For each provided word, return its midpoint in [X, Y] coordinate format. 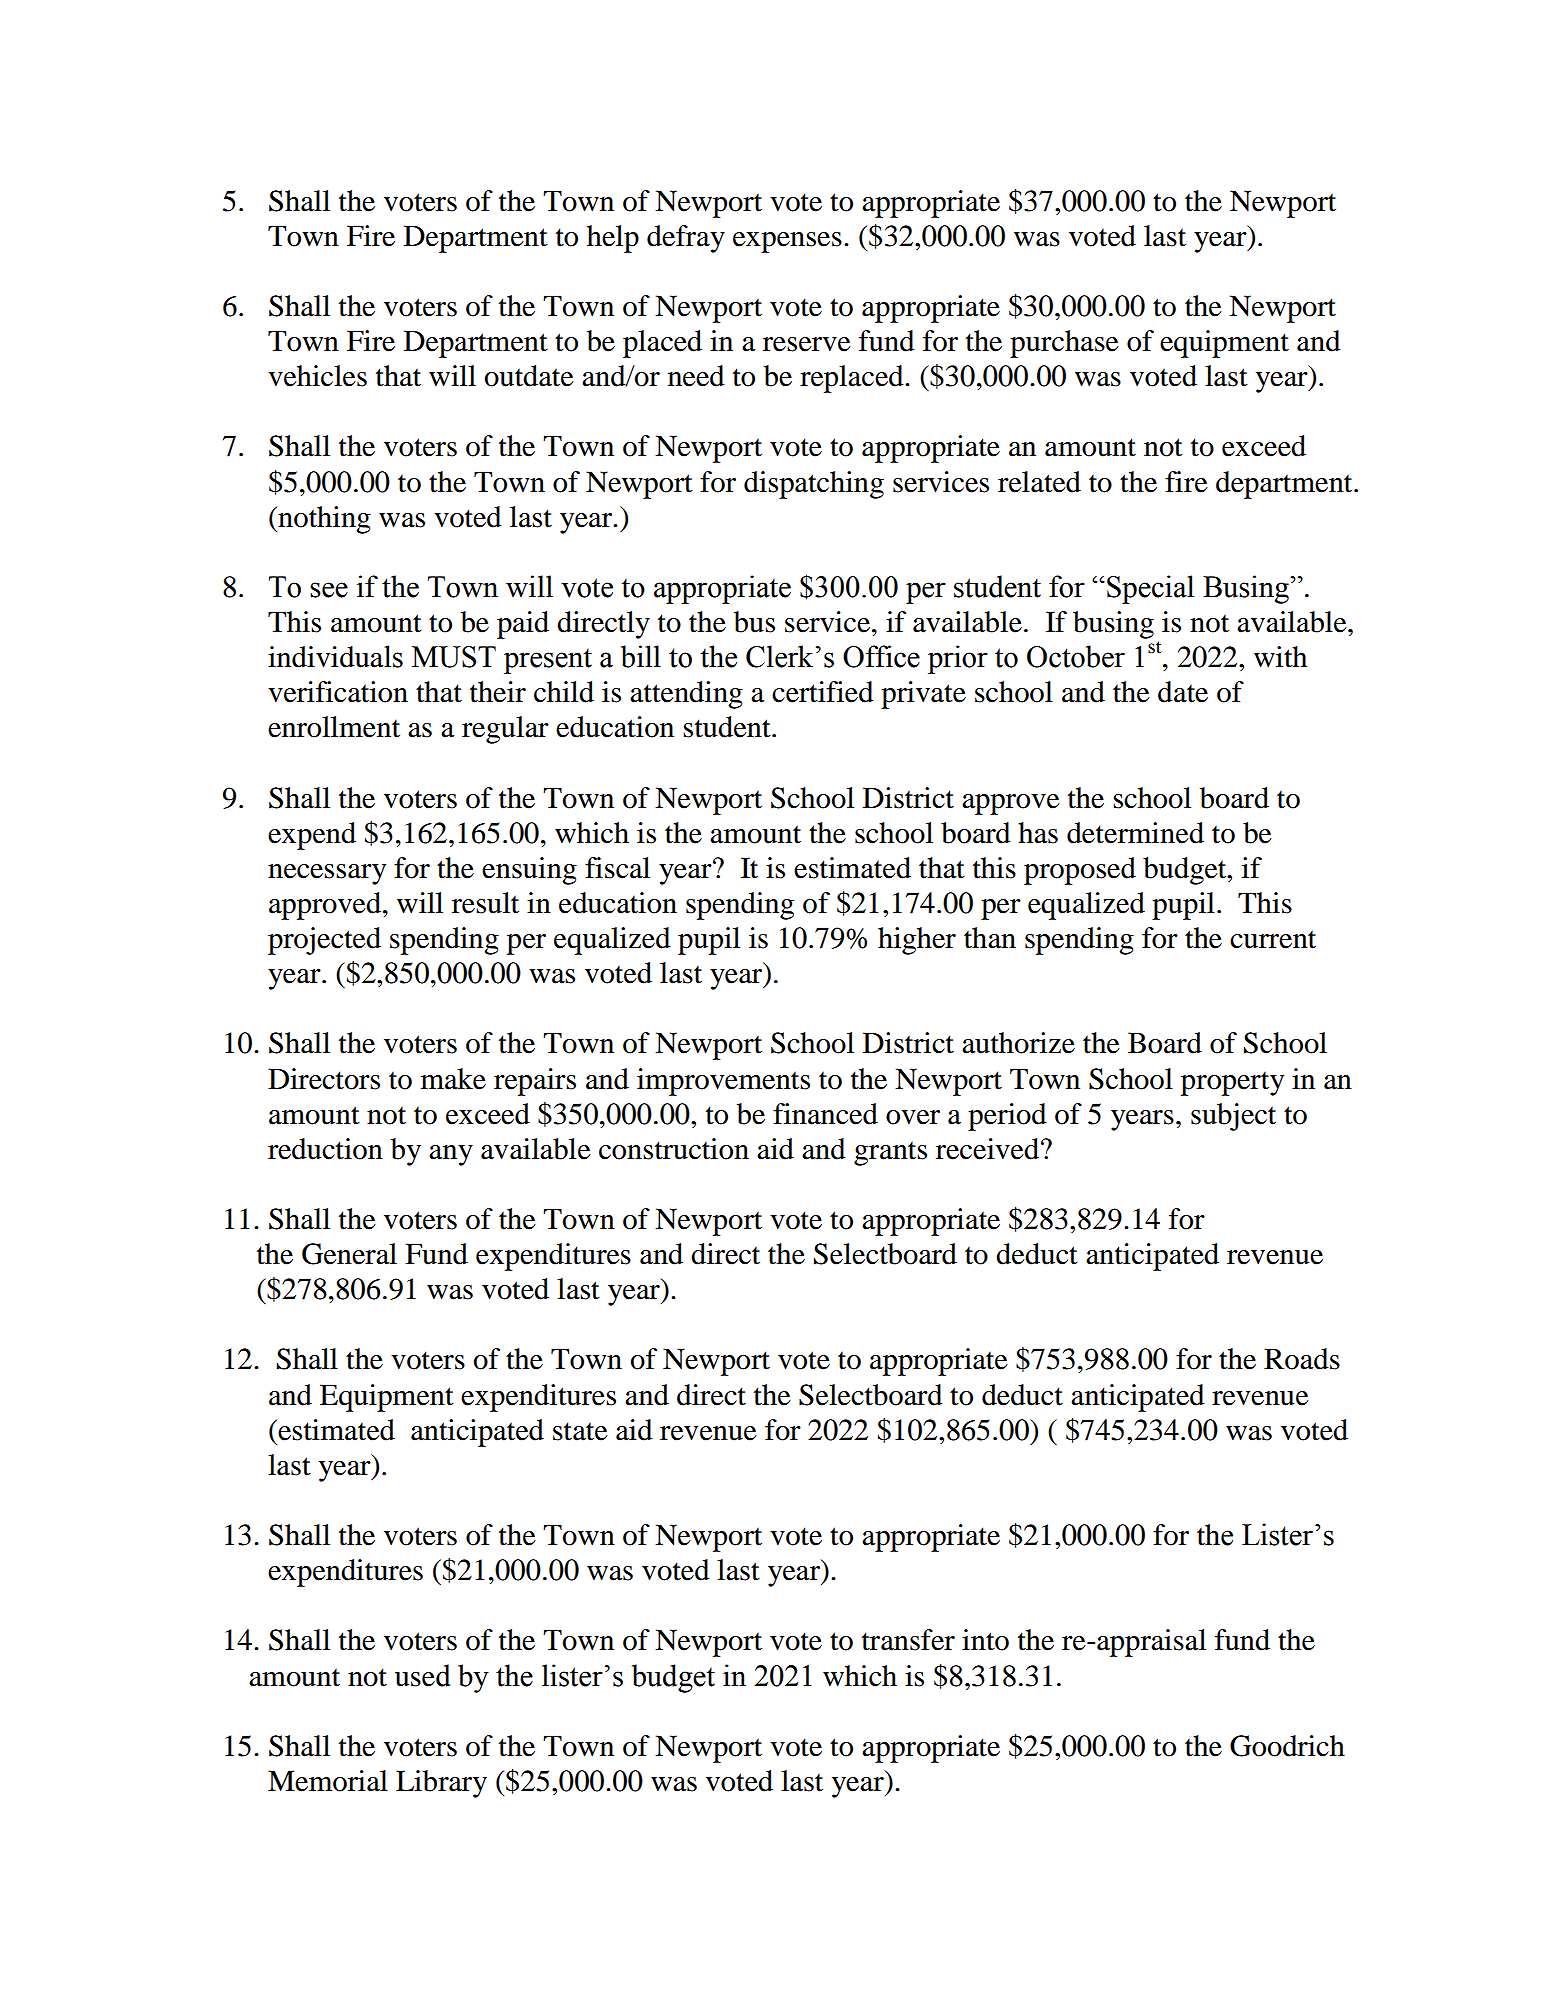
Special [1150, 589]
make [453, 1079]
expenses [787, 242]
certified [823, 692]
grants [890, 1153]
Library [441, 1784]
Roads [1302, 1359]
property [1232, 1083]
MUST [454, 657]
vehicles [317, 376]
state [580, 1431]
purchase [1064, 344]
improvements [723, 1082]
